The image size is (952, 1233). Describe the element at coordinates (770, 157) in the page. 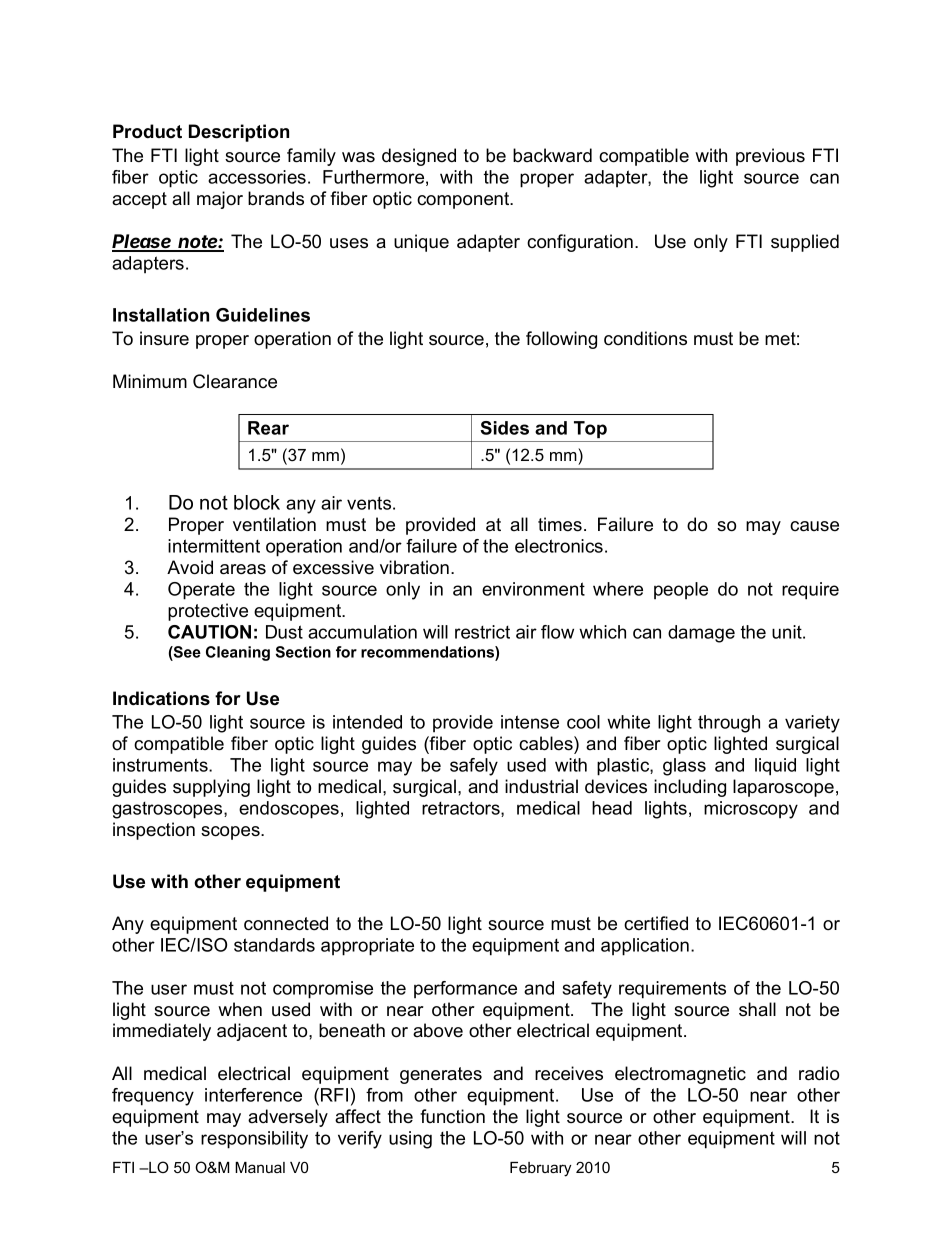

I see `previous` at that location.
